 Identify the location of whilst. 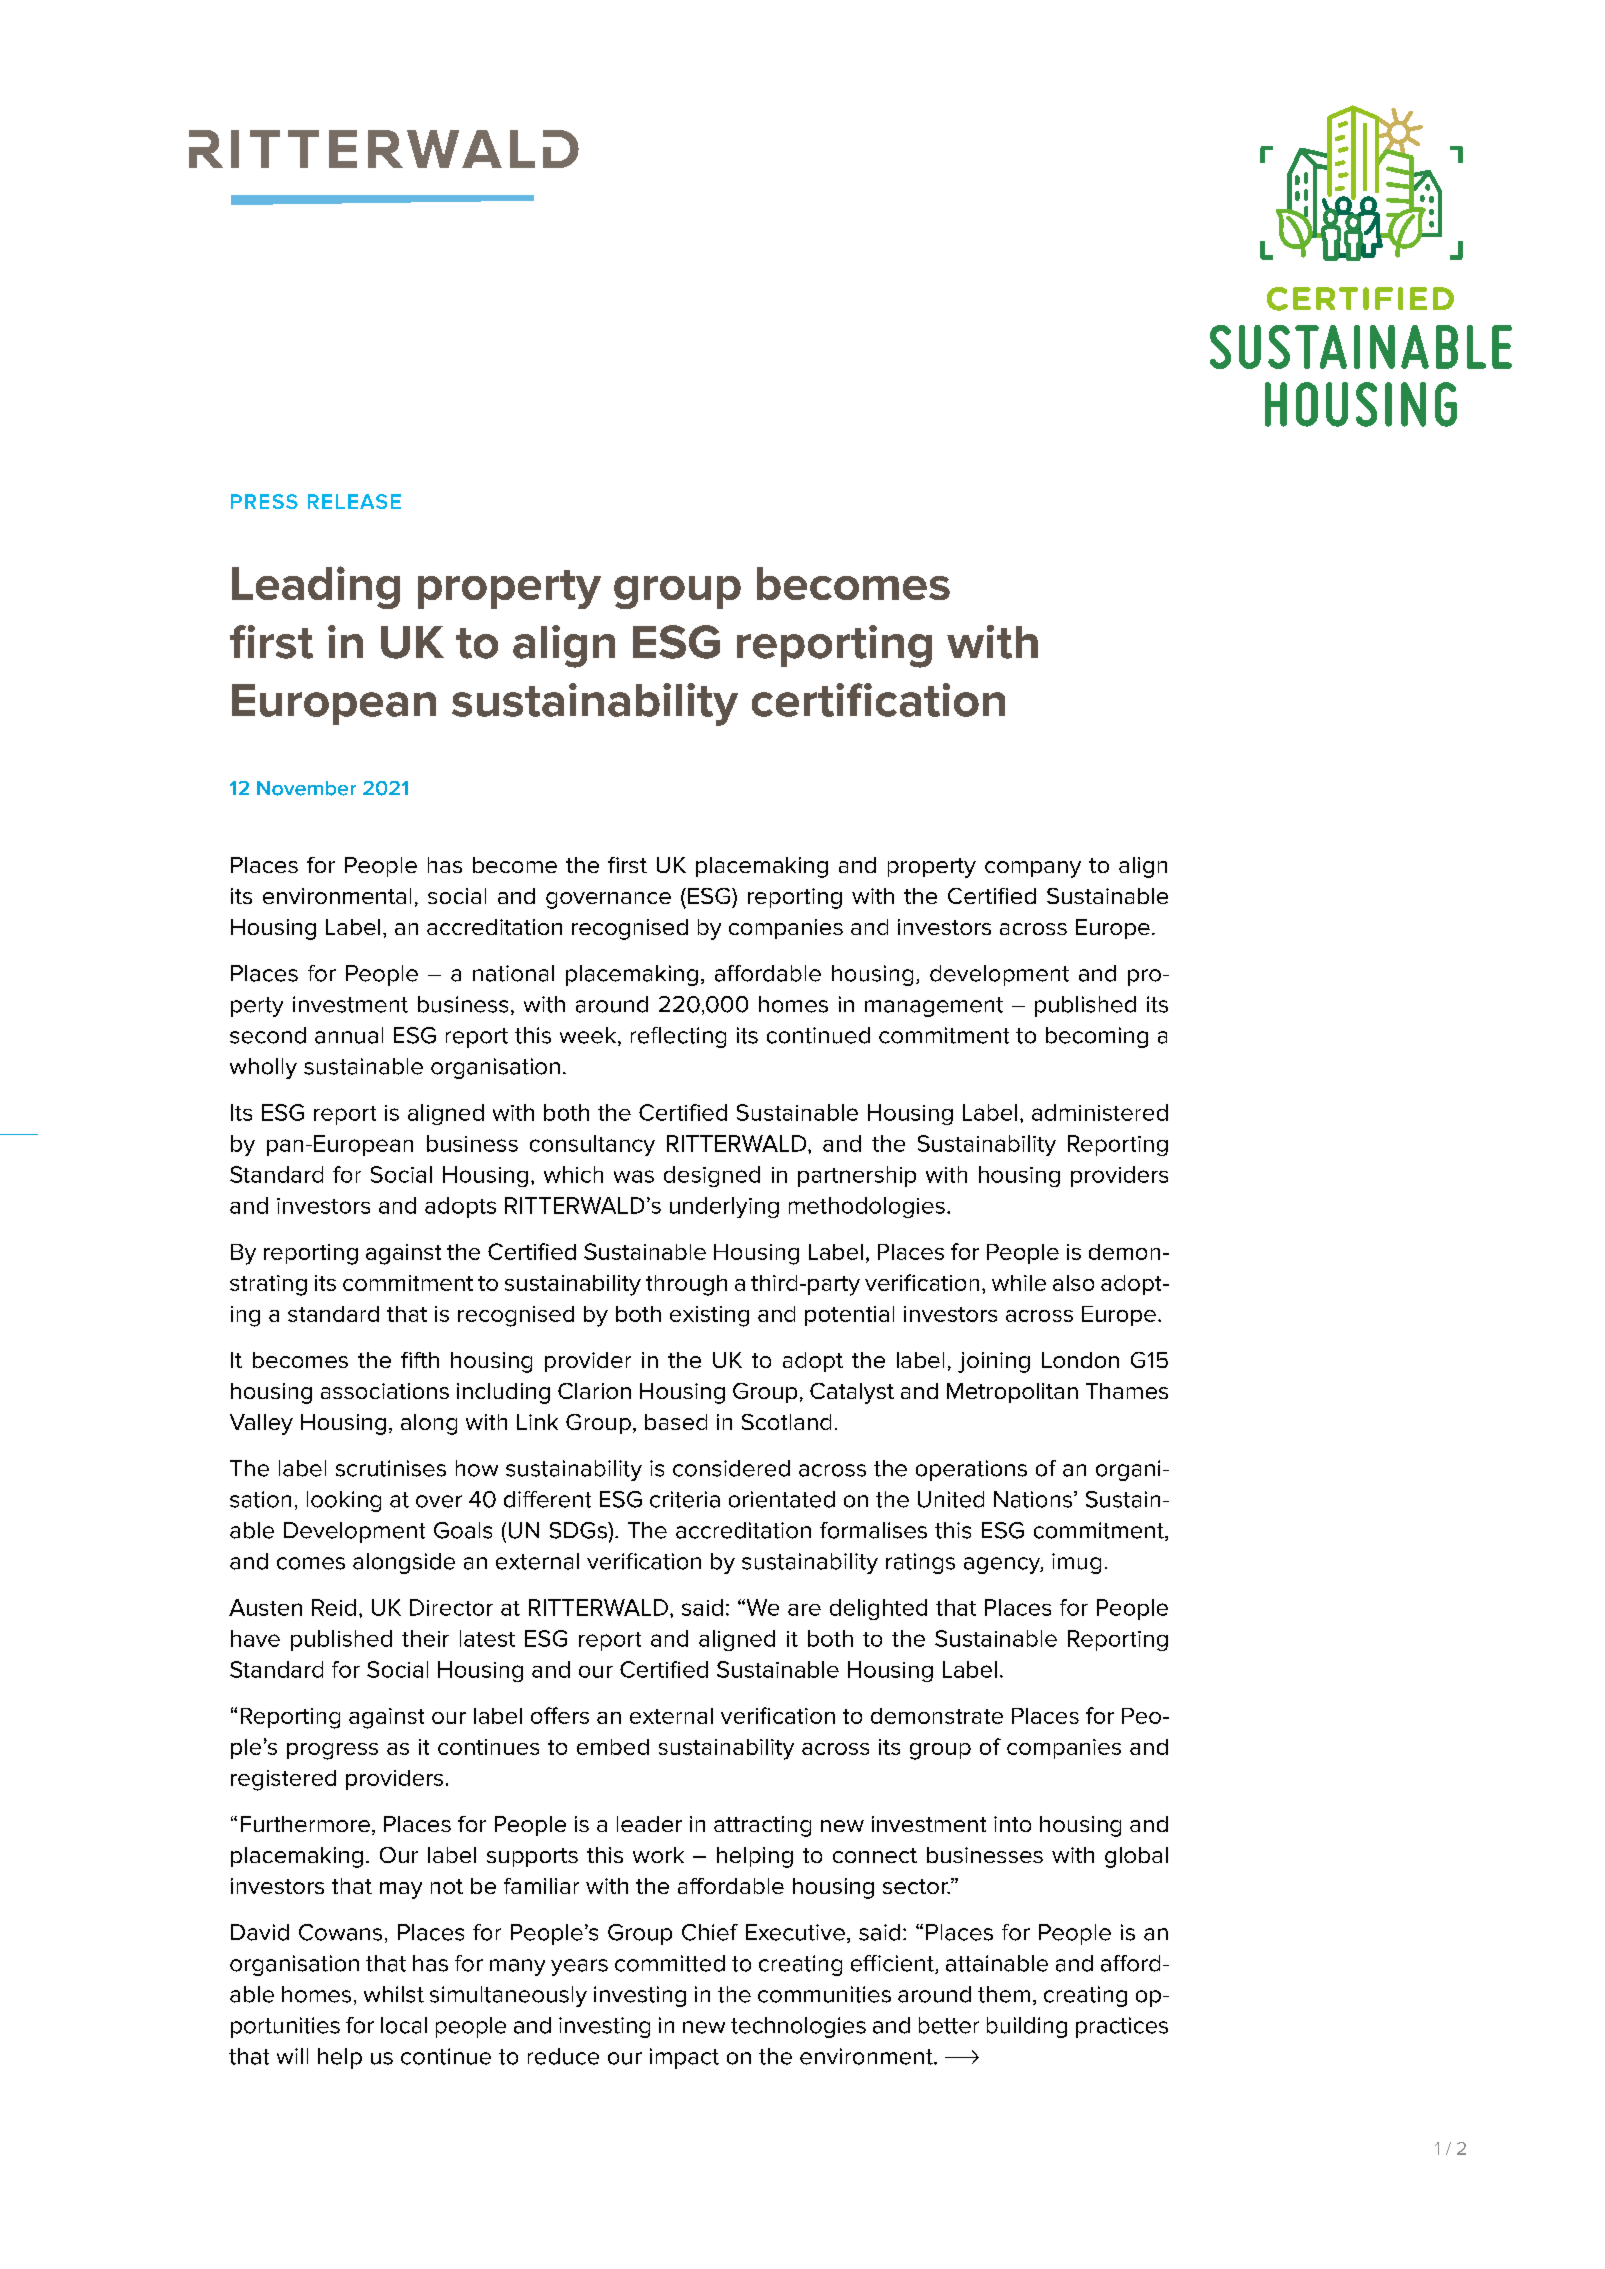
(394, 1994).
